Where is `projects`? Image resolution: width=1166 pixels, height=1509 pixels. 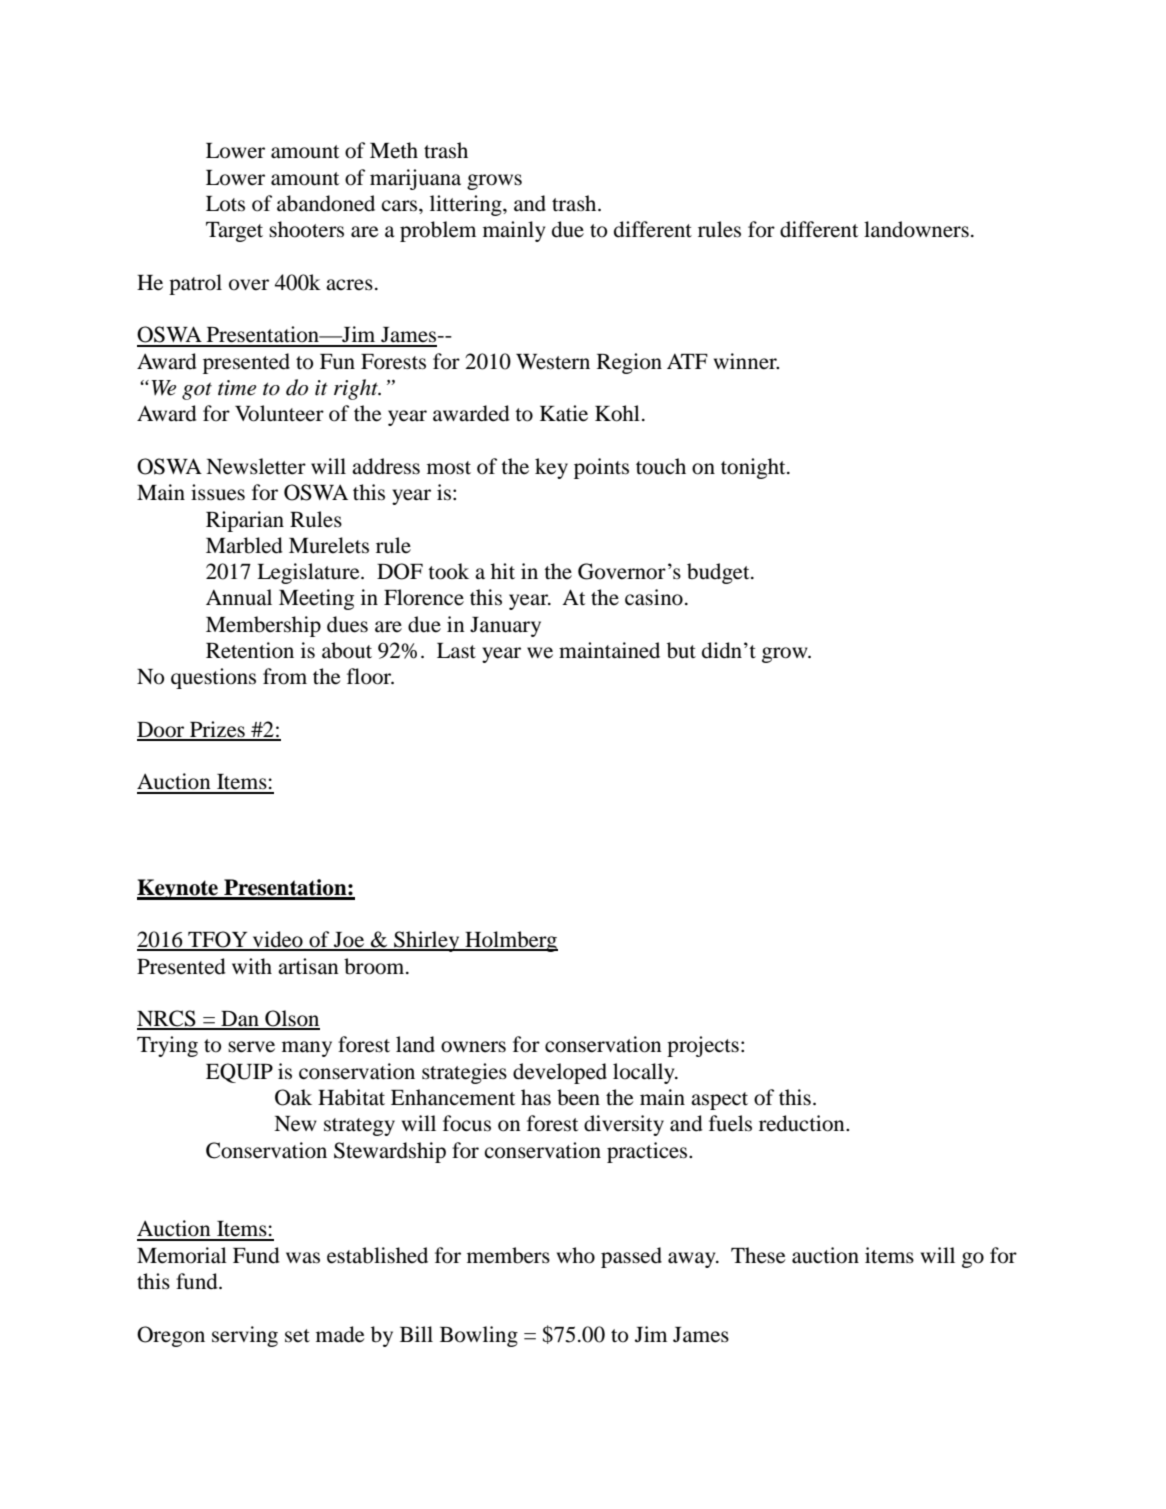
projects is located at coordinates (703, 1046).
